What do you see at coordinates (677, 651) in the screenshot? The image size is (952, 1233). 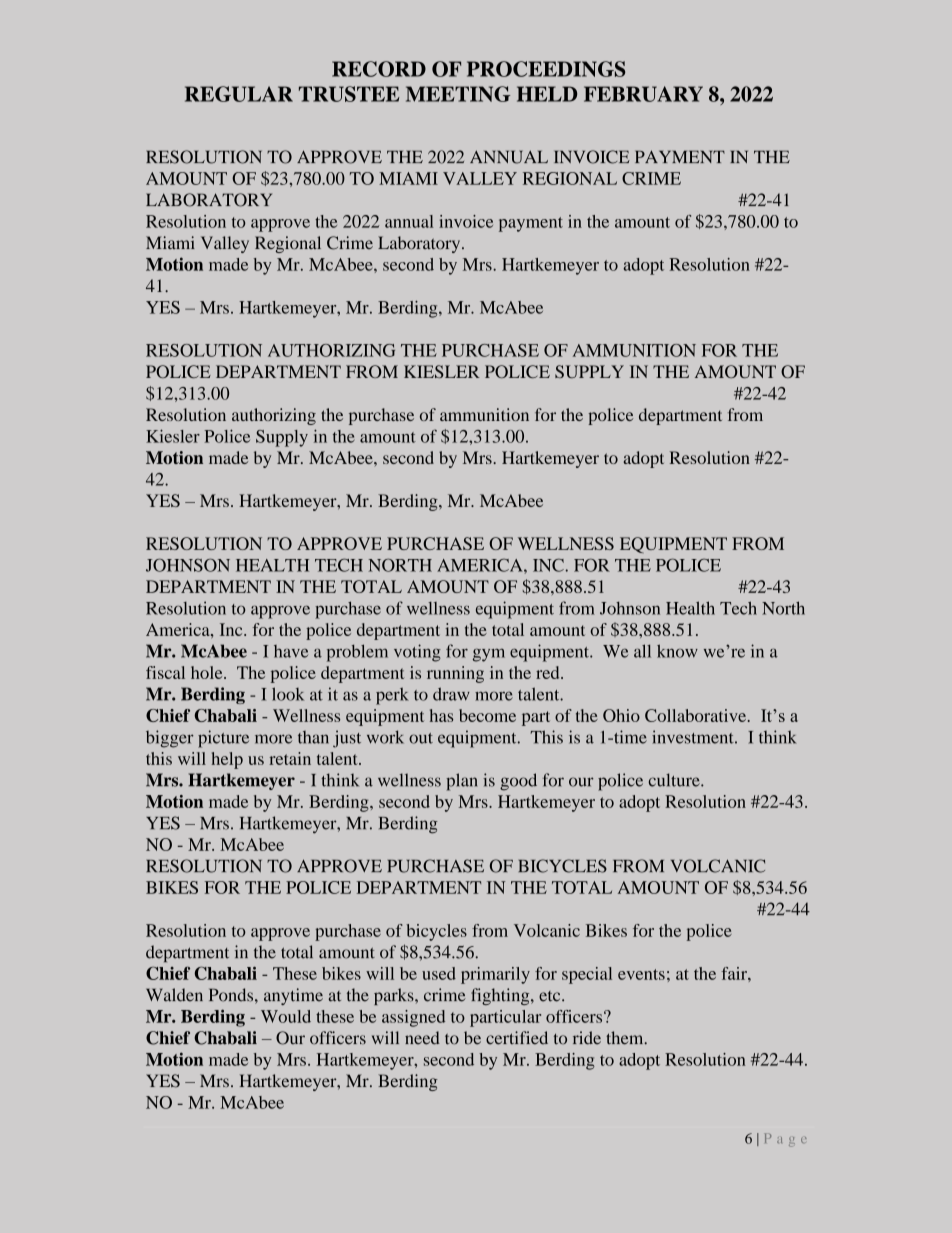 I see `know` at bounding box center [677, 651].
